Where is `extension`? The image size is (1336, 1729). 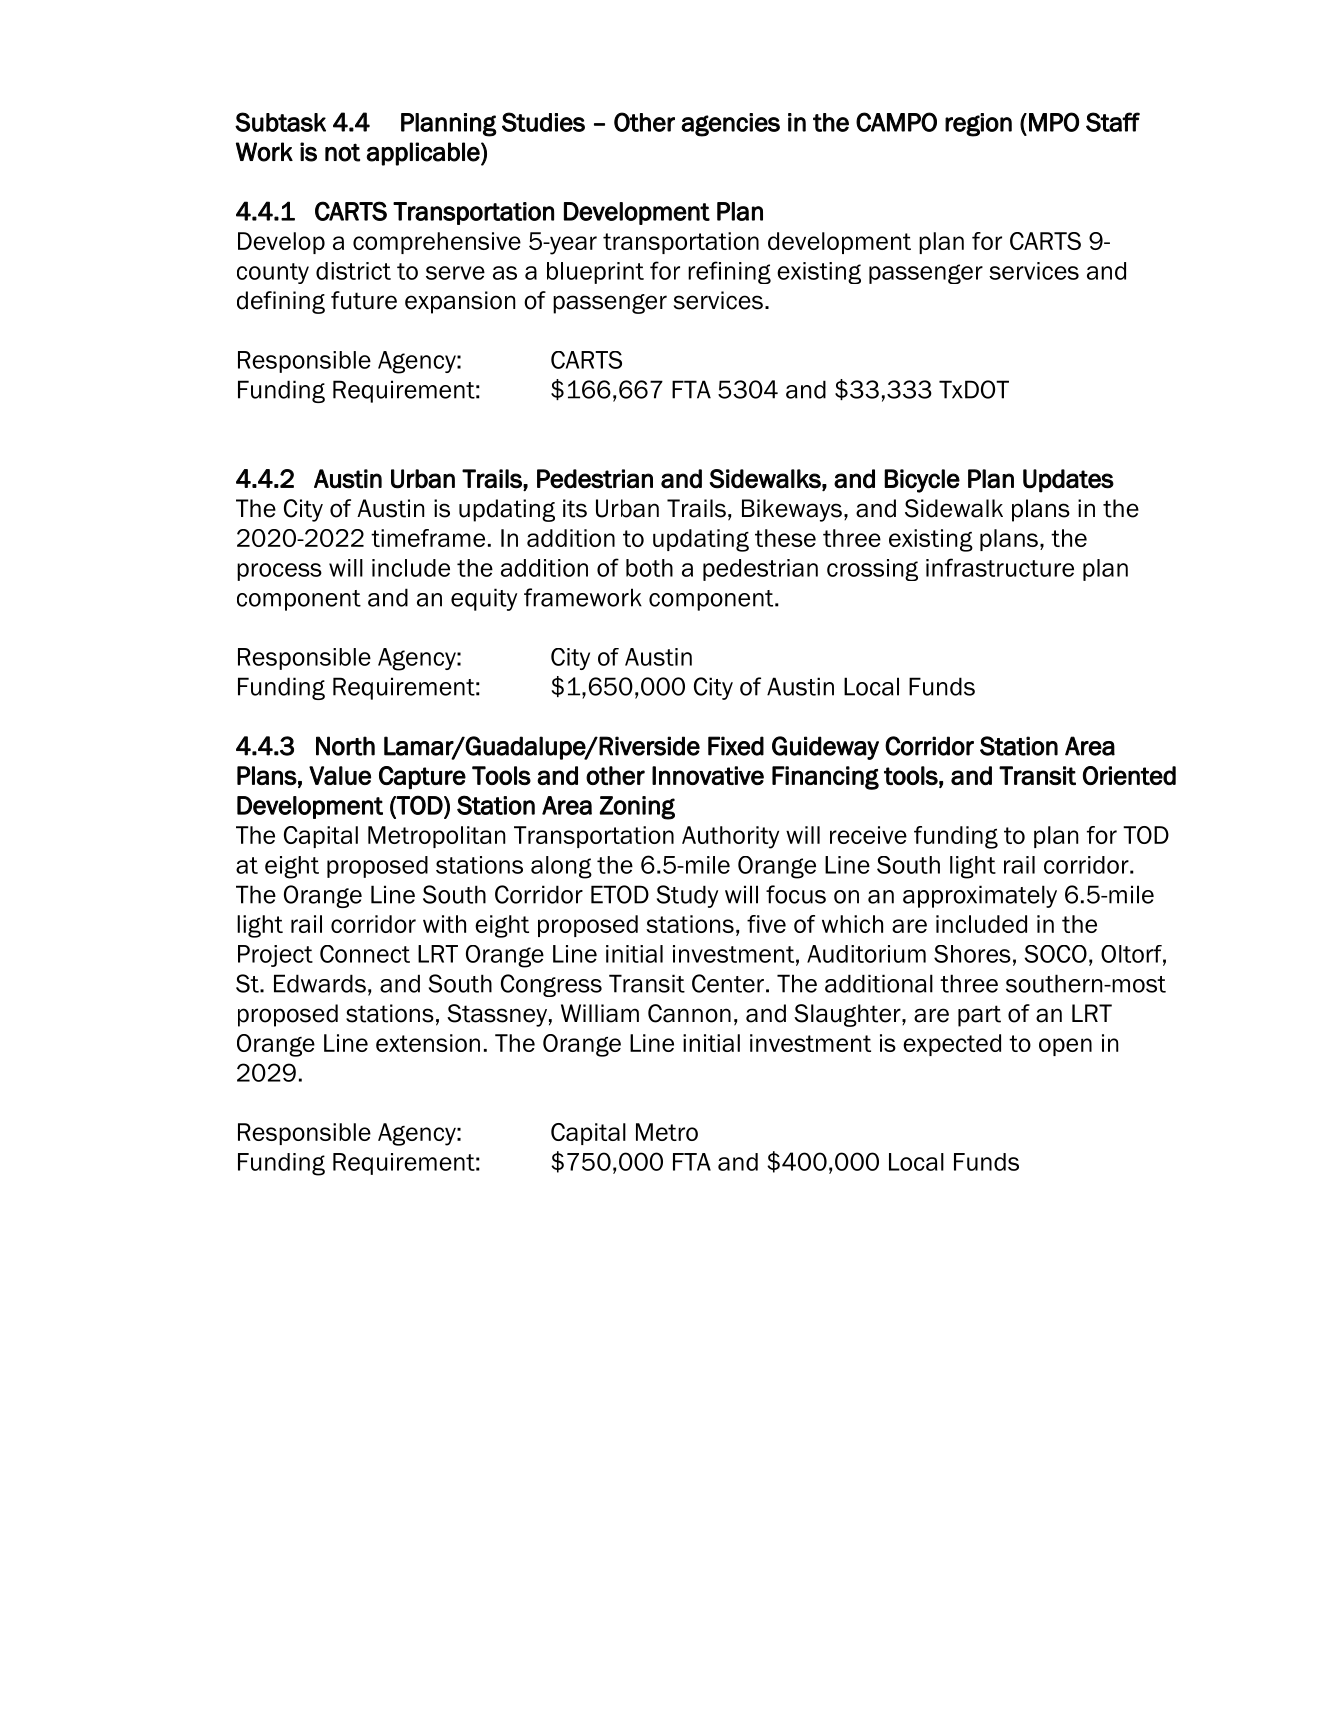
extension is located at coordinates (428, 1043).
